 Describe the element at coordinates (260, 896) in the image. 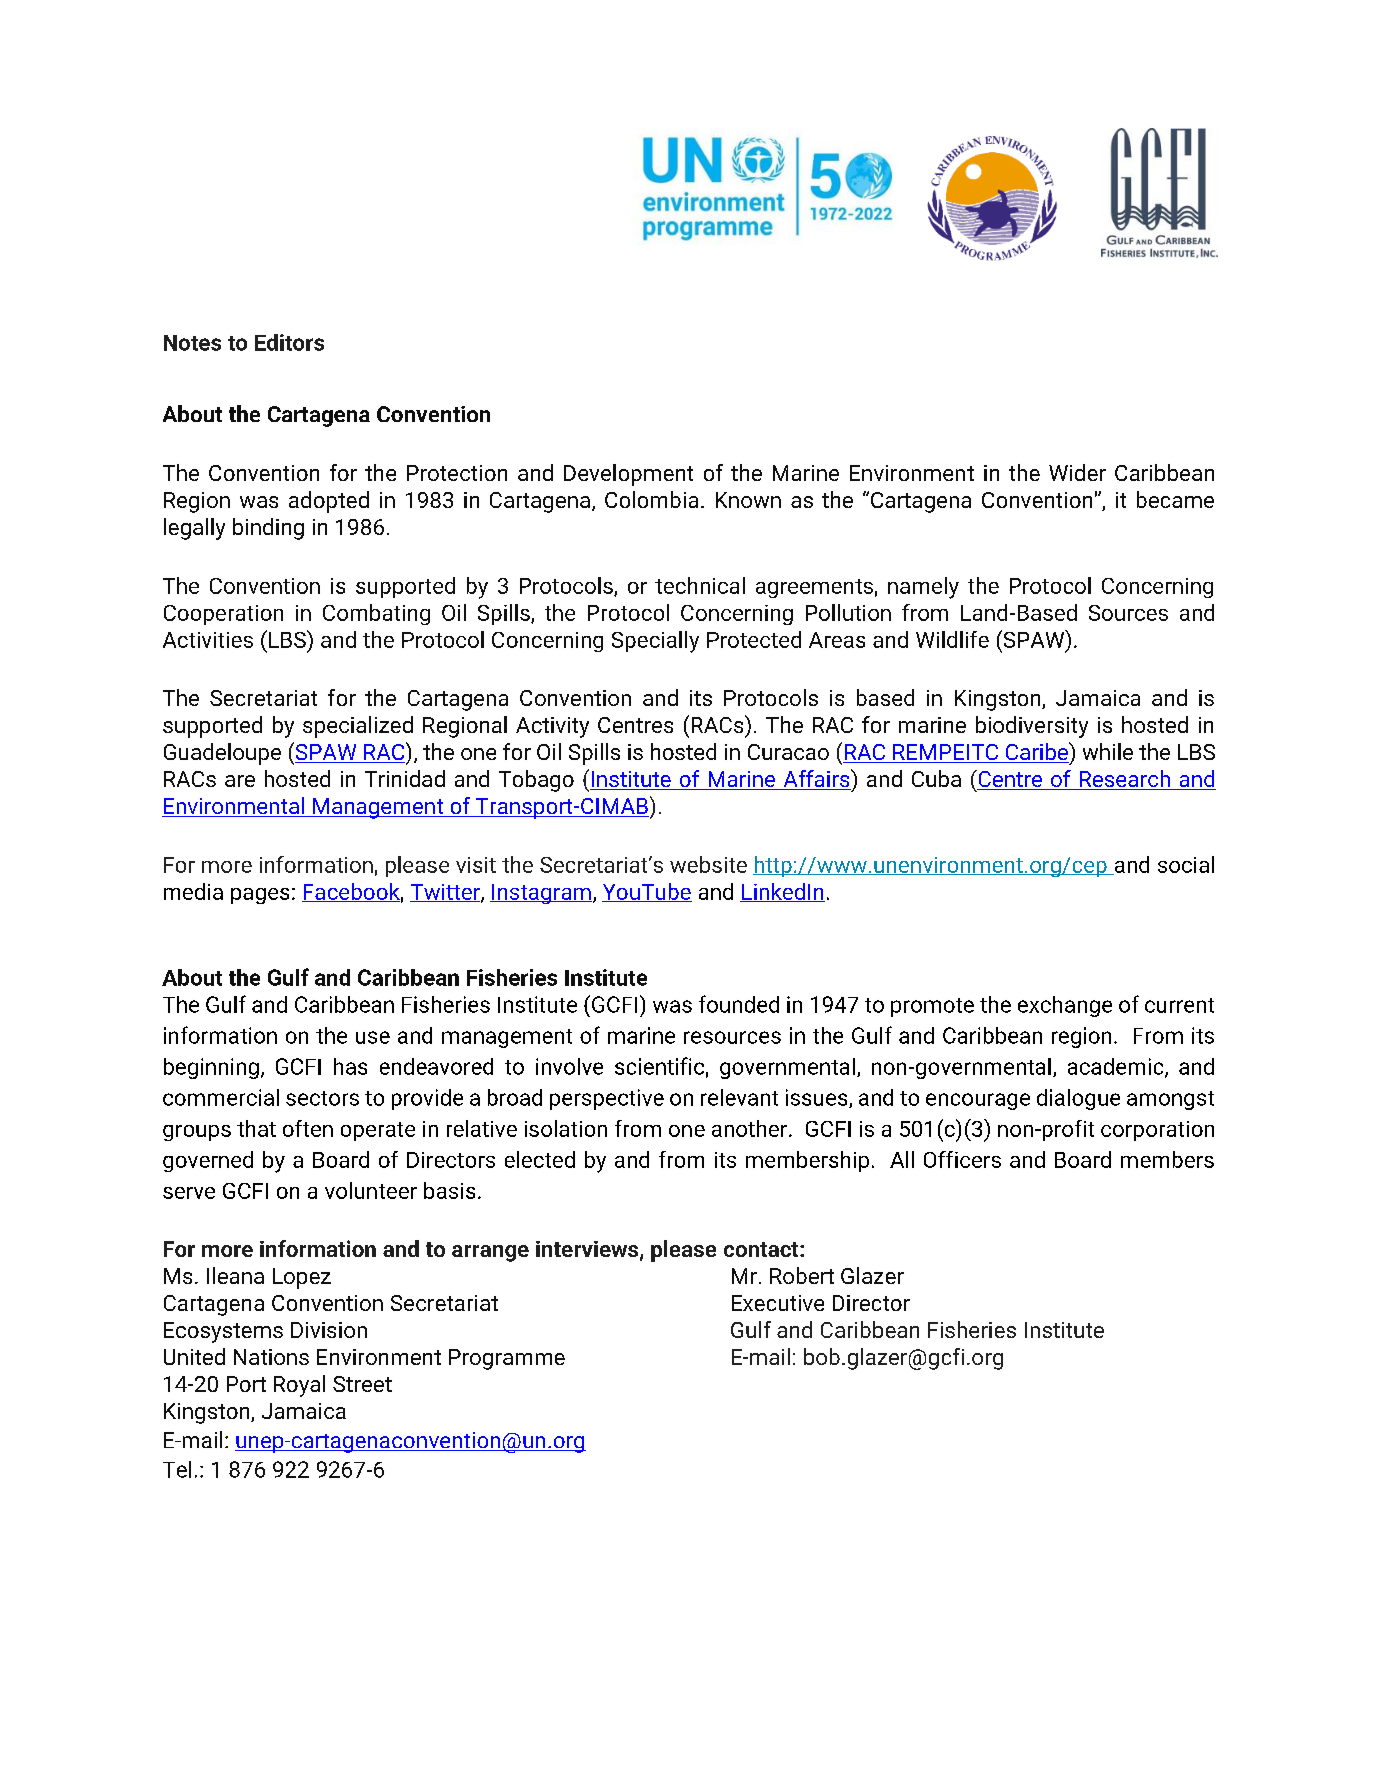

I see `pages` at that location.
